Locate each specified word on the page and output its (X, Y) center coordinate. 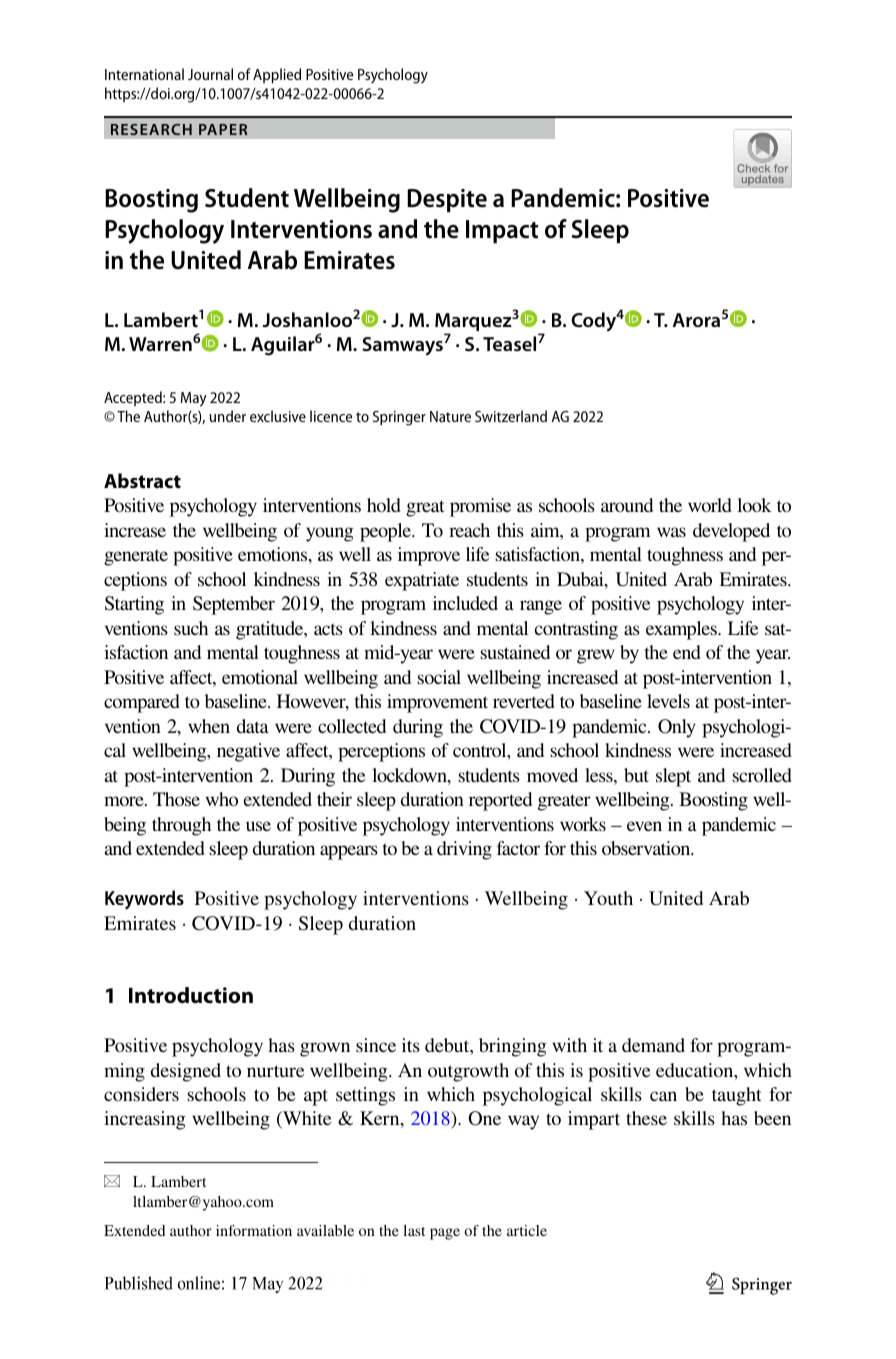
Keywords (144, 900)
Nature (450, 416)
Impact (502, 232)
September (234, 605)
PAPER (223, 129)
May (194, 399)
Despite (447, 201)
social (439, 677)
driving (464, 850)
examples (682, 630)
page (445, 1234)
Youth (608, 898)
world (710, 505)
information (254, 1230)
